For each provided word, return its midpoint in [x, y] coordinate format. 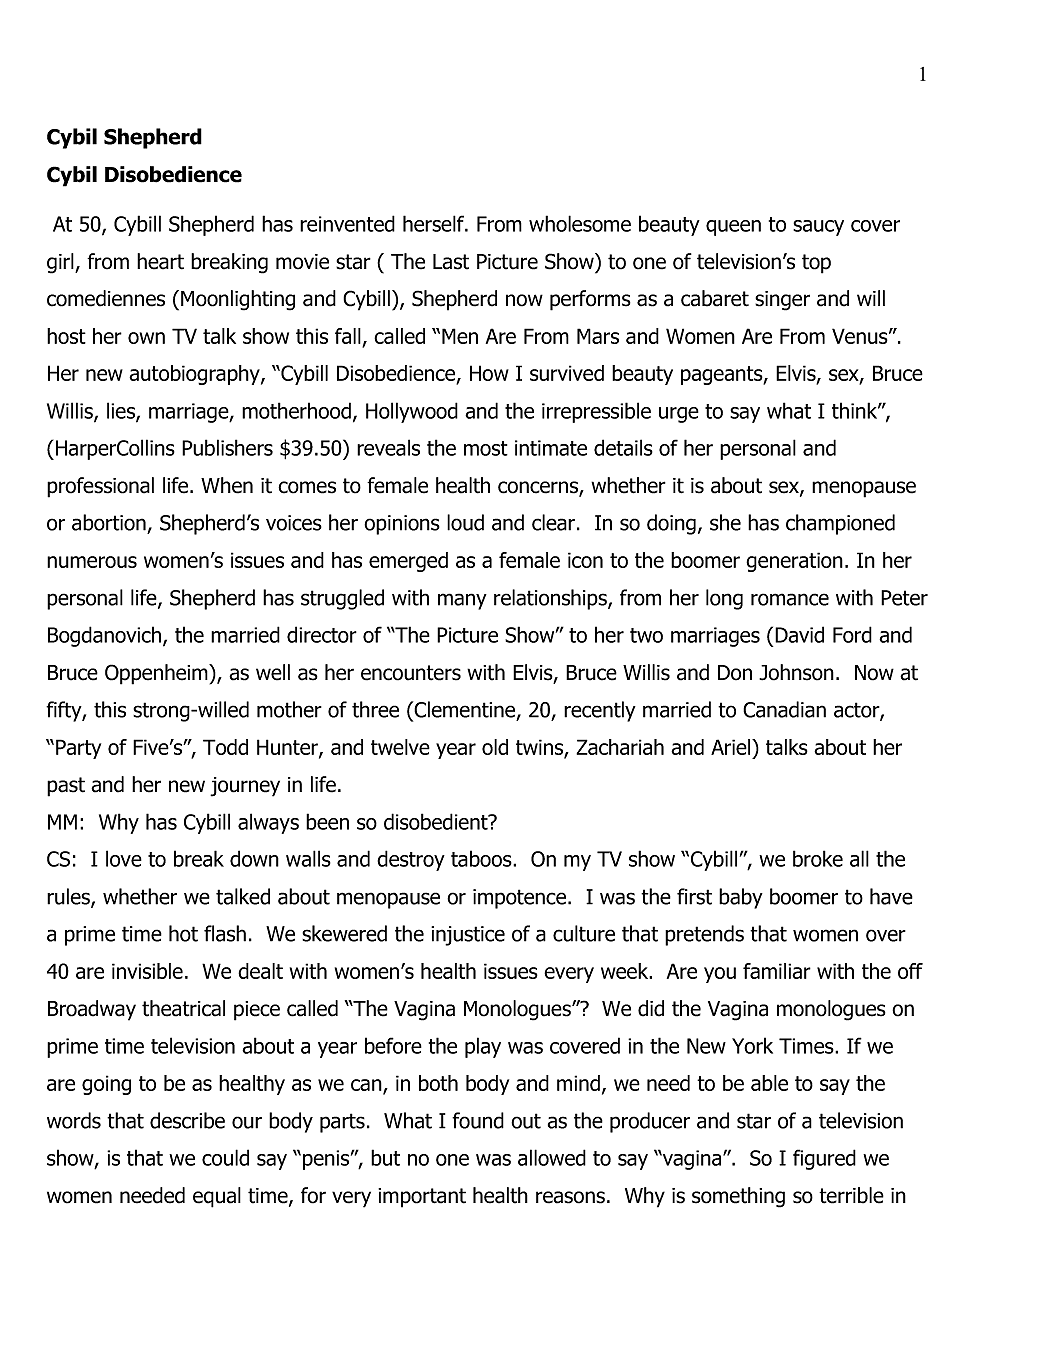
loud [465, 522]
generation [794, 562]
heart [160, 261]
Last [451, 262]
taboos [482, 858]
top [816, 264]
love [124, 858]
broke [818, 858]
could [225, 1157]
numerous [92, 562]
